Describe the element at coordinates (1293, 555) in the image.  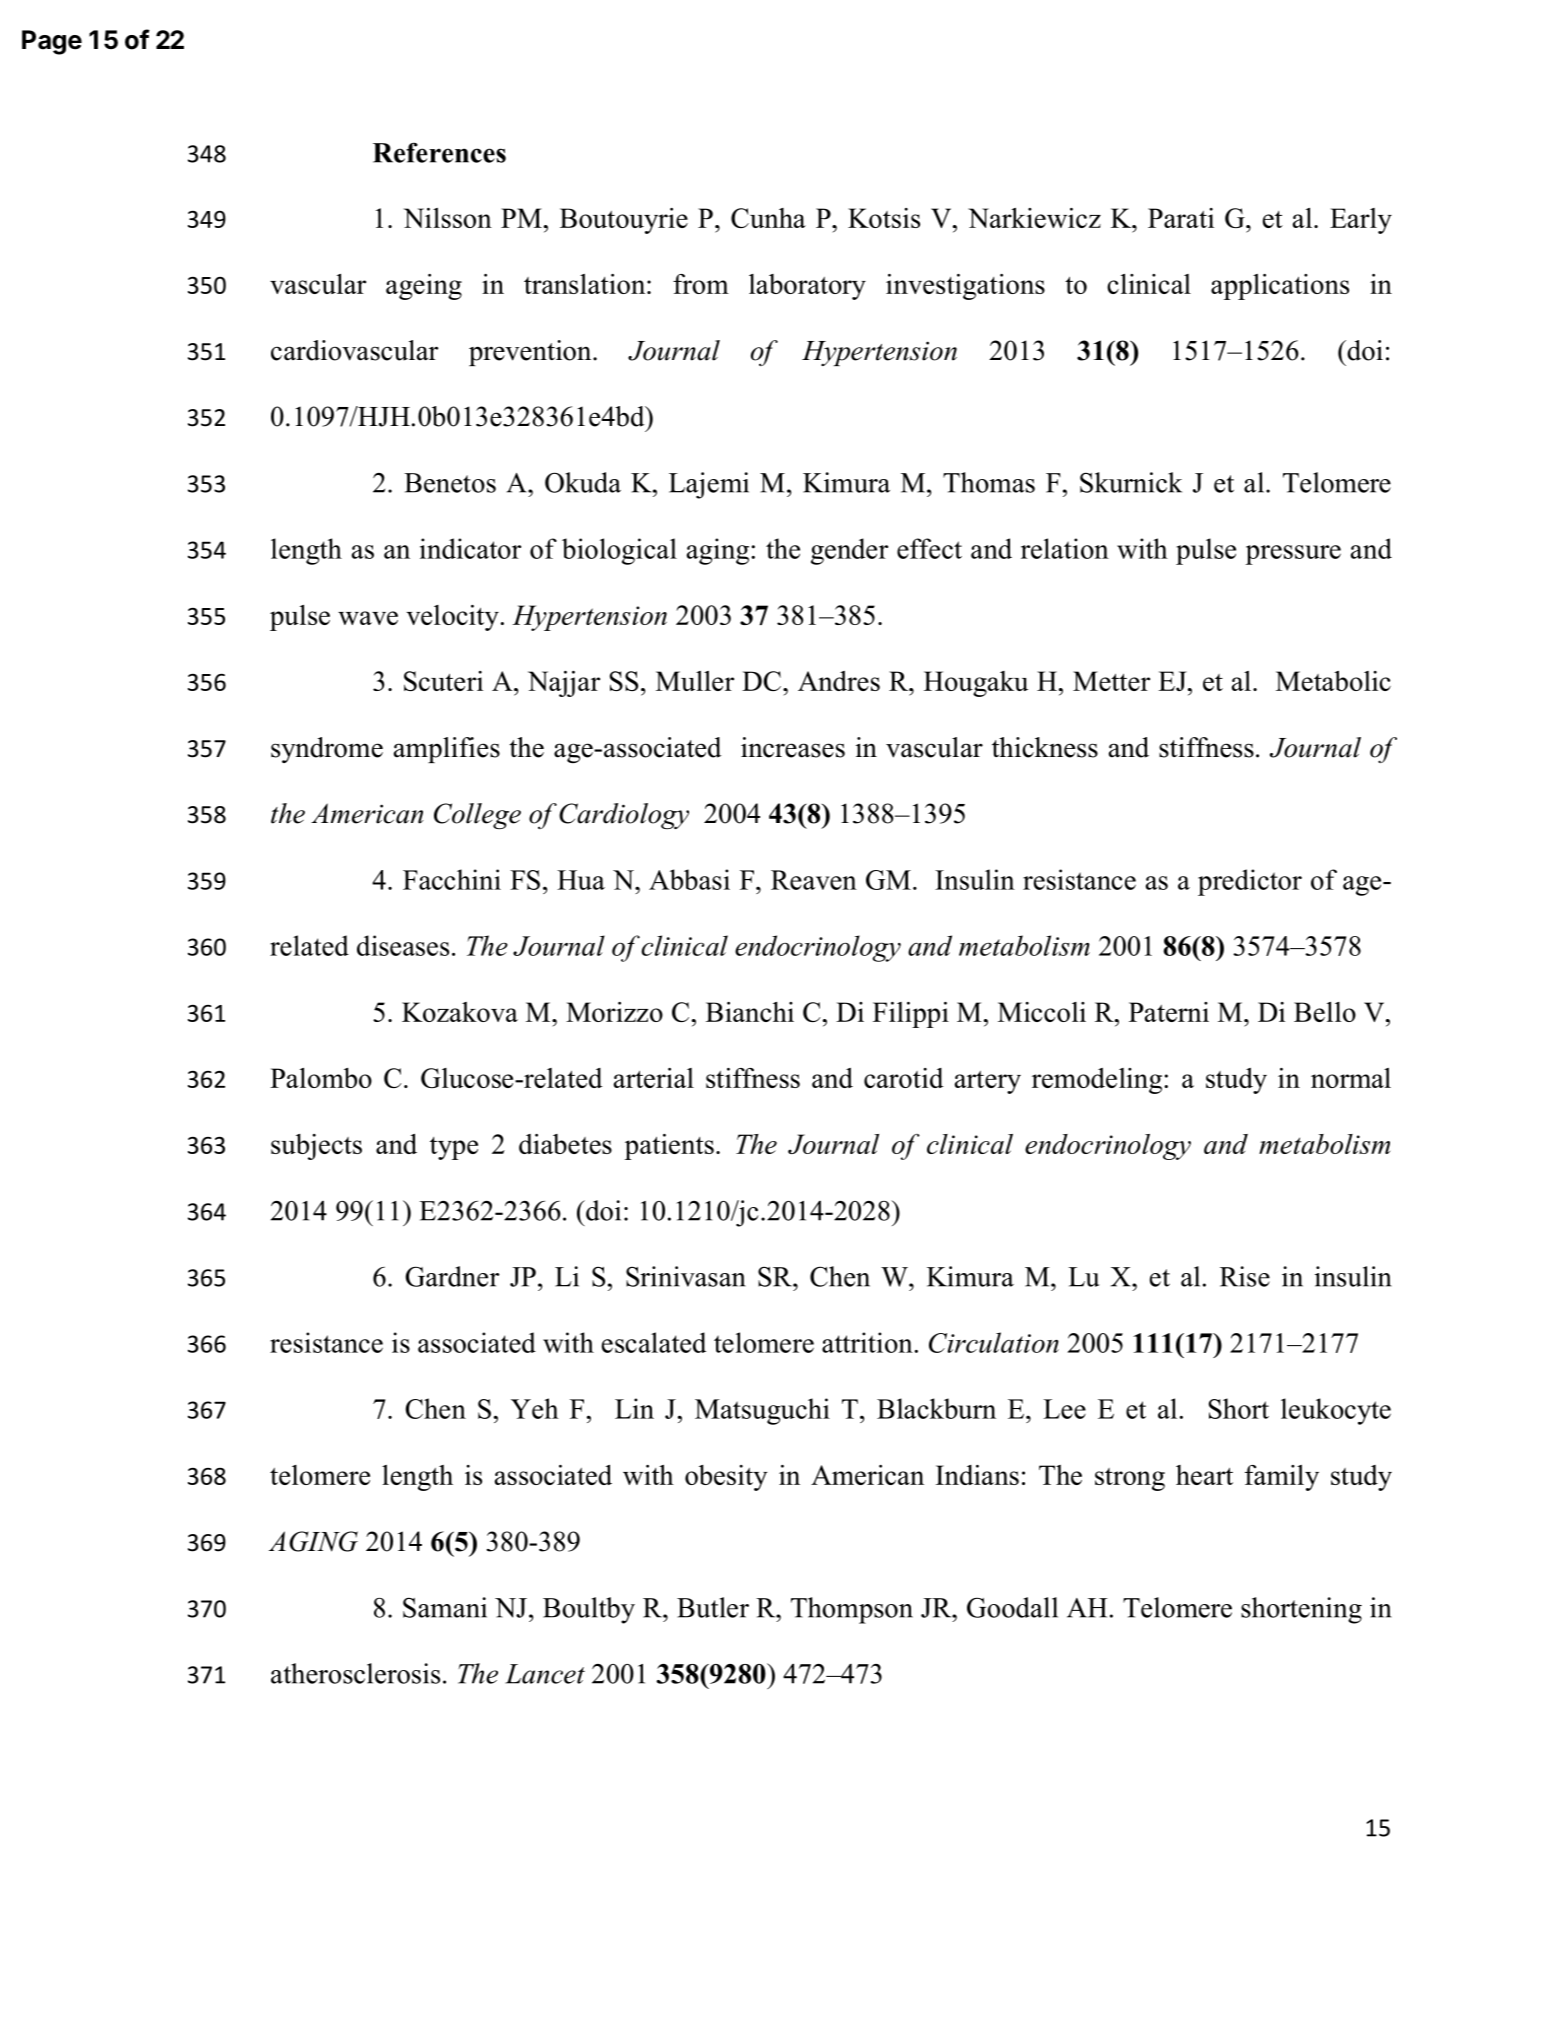
I see `pressure` at that location.
